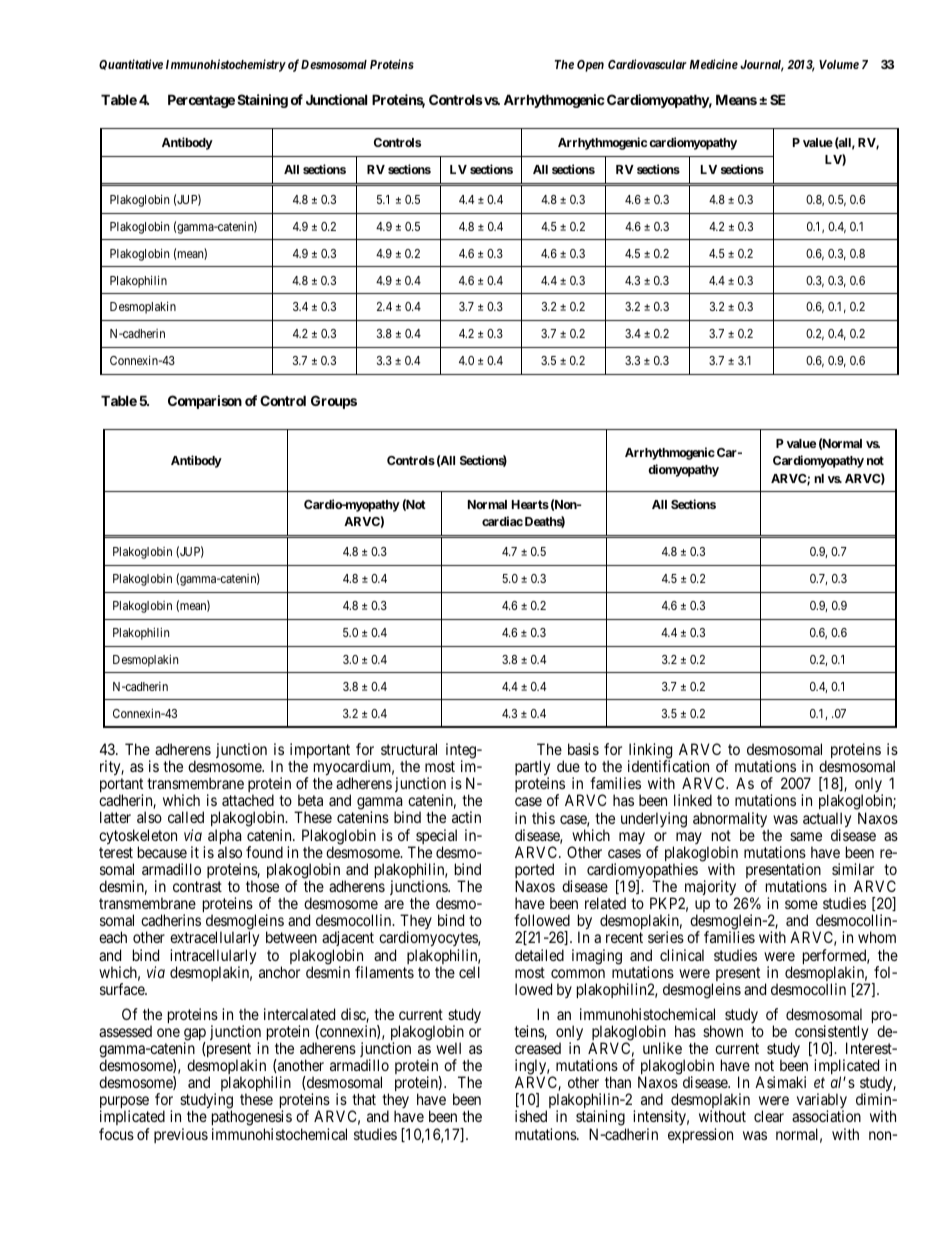 The image size is (952, 1233). I want to click on variably, so click(822, 1102).
